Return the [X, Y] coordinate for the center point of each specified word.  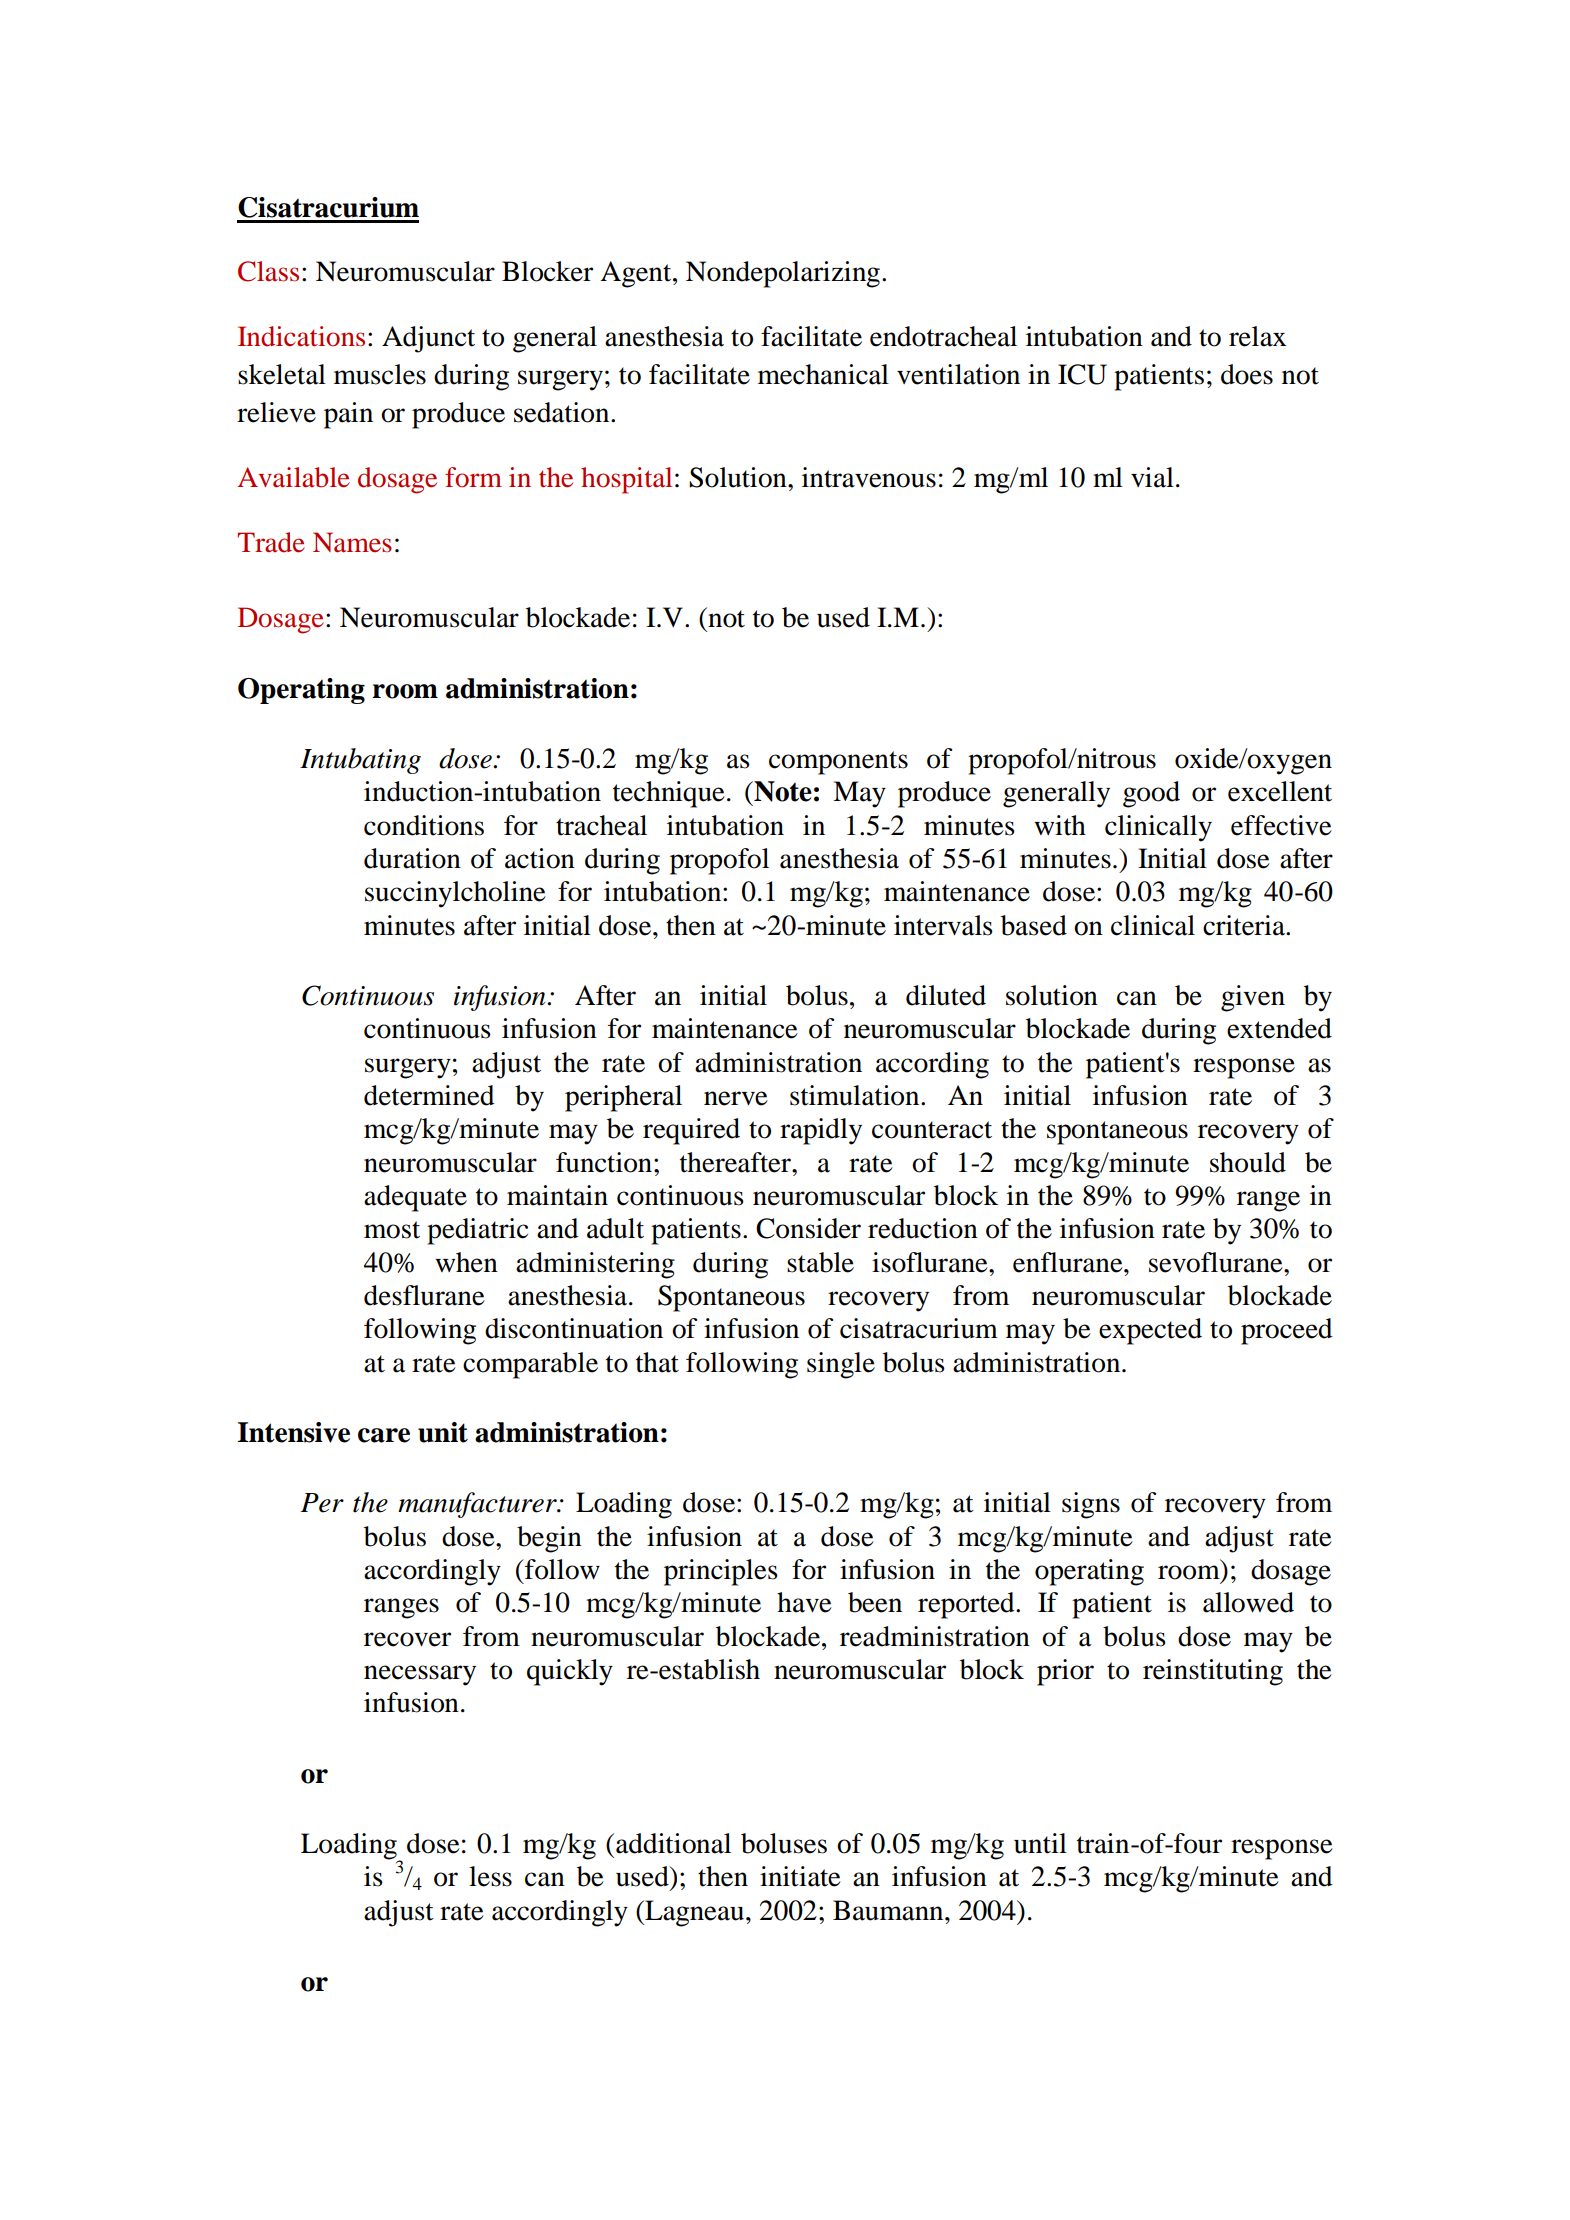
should [1248, 1162]
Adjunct [428, 339]
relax [1257, 336]
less [490, 1876]
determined [429, 1095]
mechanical [823, 374]
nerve [736, 1098]
